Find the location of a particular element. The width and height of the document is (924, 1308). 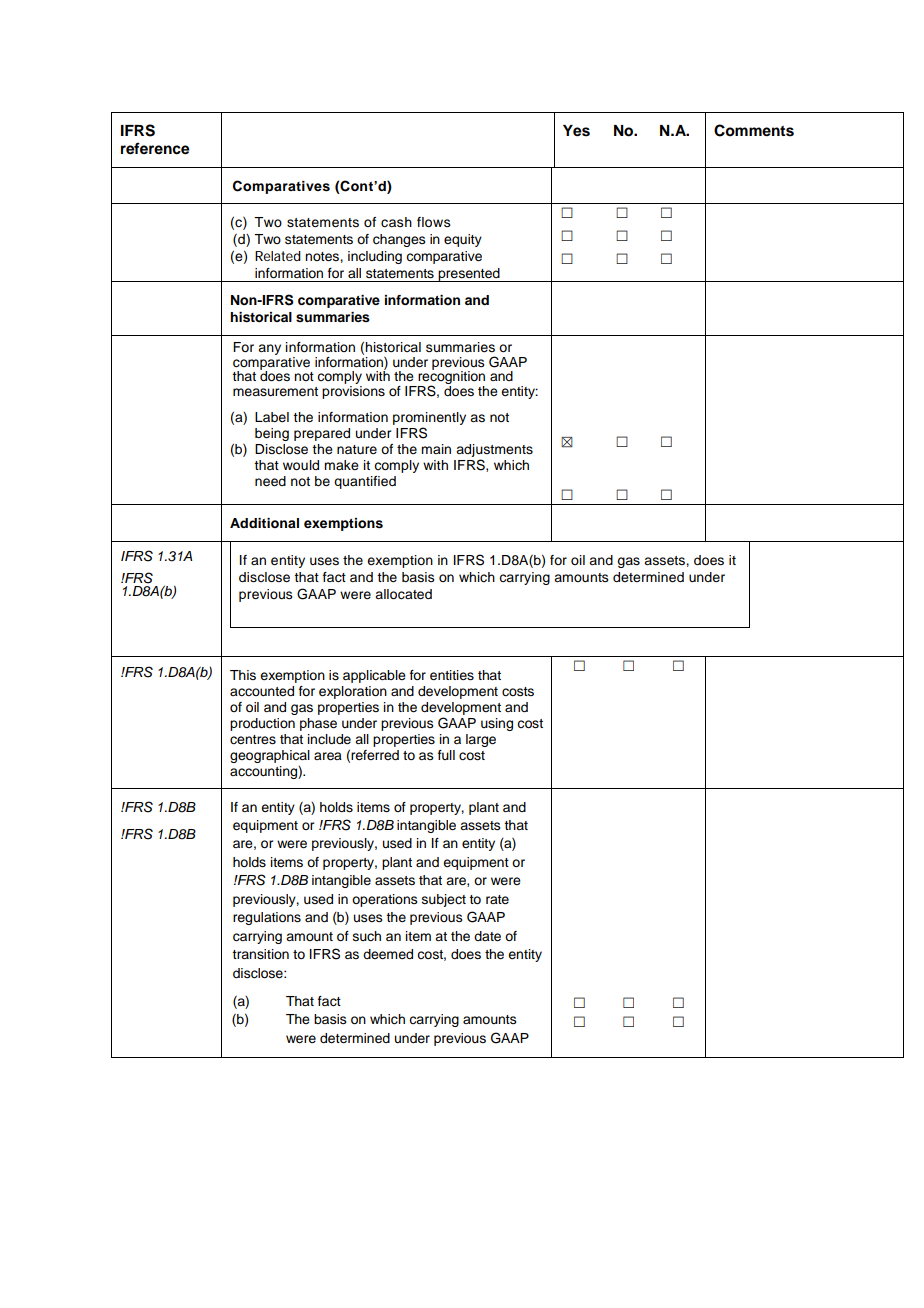

date is located at coordinates (487, 936).
